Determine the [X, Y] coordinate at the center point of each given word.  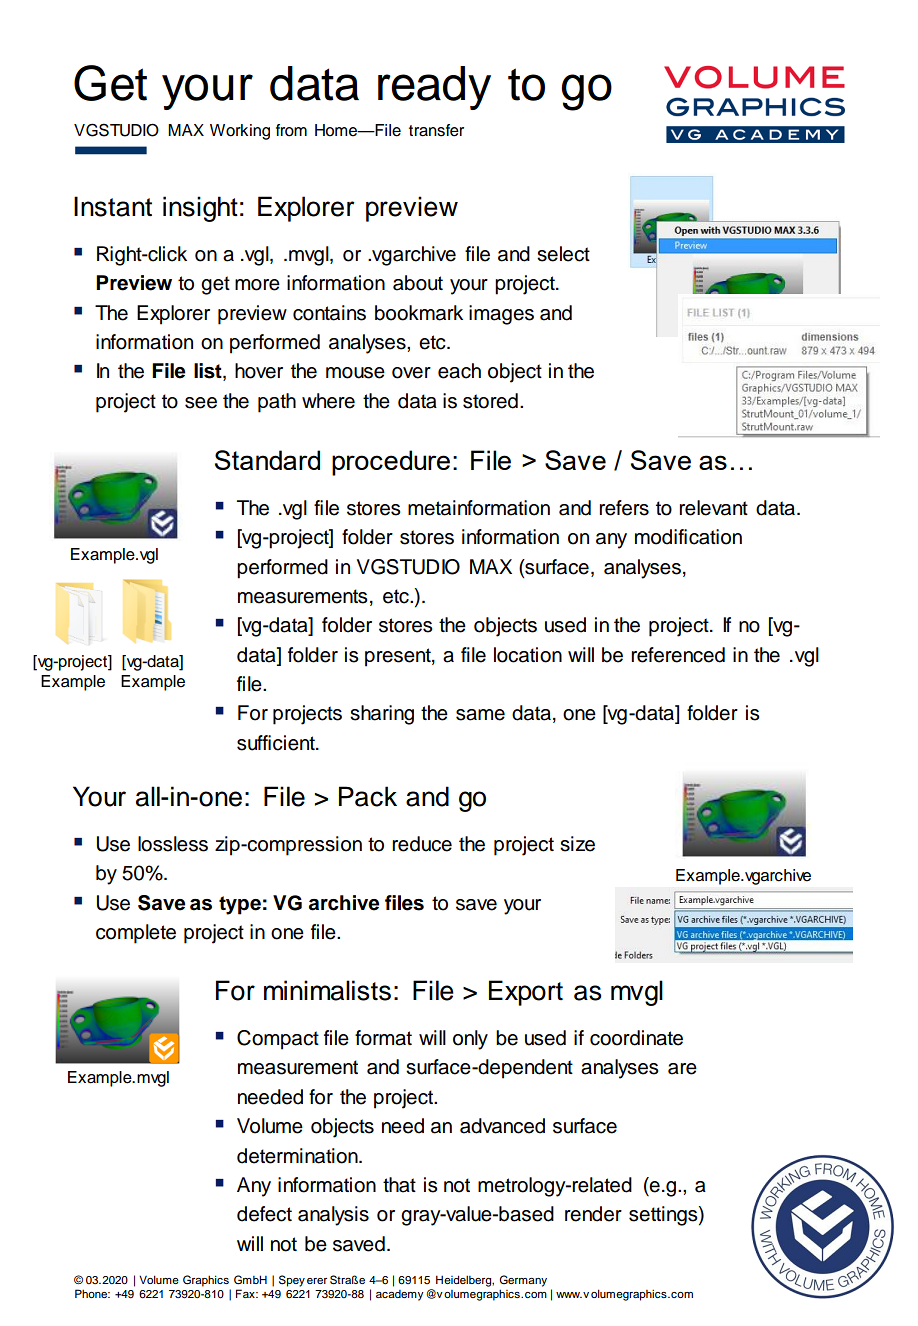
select [563, 254]
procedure [391, 463]
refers [624, 508]
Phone [92, 1293]
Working [240, 132]
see [201, 403]
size [577, 844]
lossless [173, 844]
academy [400, 1295]
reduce [422, 844]
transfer [436, 130]
